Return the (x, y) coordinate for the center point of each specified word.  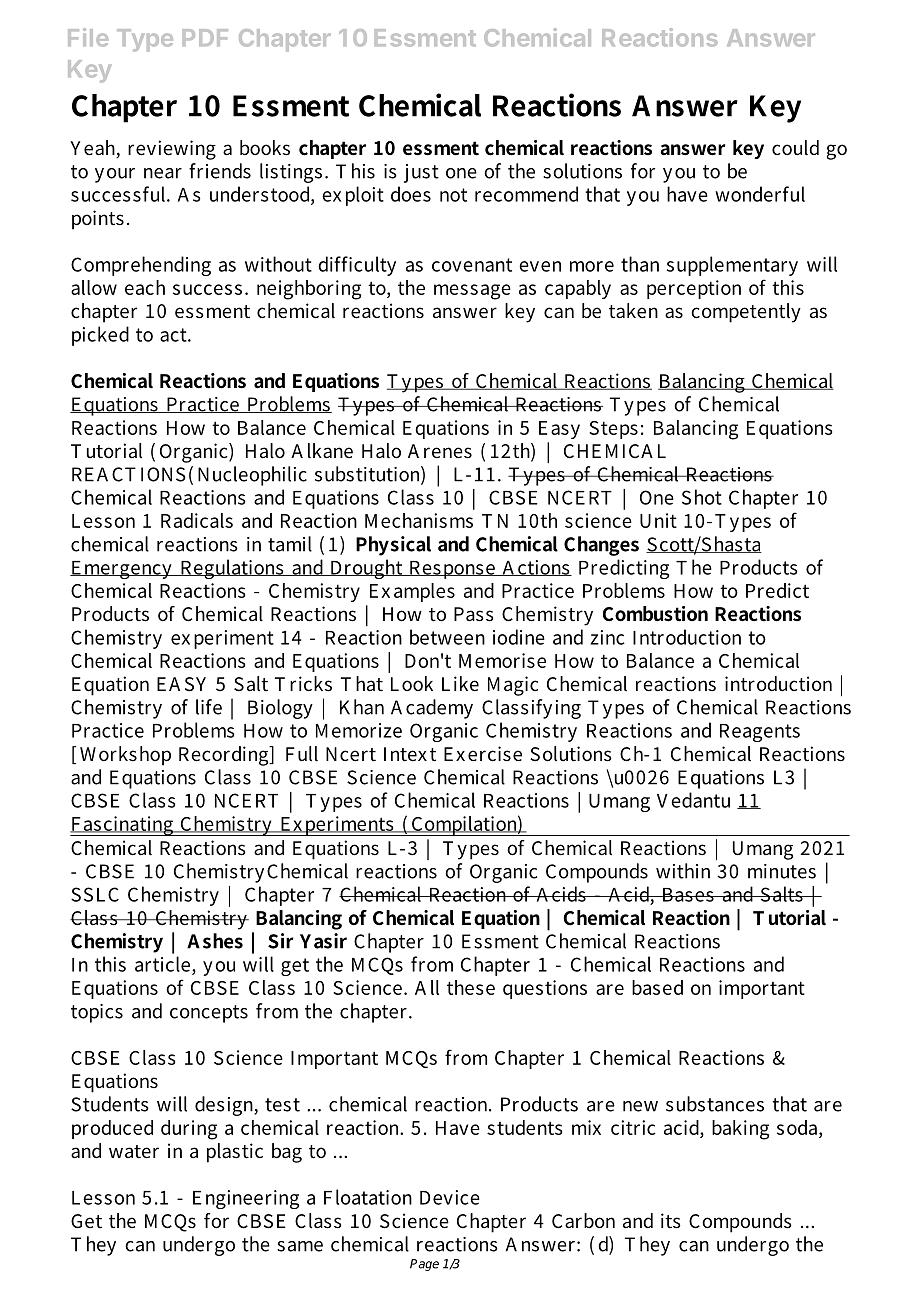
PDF (205, 37)
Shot (702, 497)
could (795, 148)
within (683, 871)
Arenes (440, 451)
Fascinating (122, 826)
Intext (410, 754)
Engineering (246, 1199)
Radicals (197, 520)
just (421, 173)
